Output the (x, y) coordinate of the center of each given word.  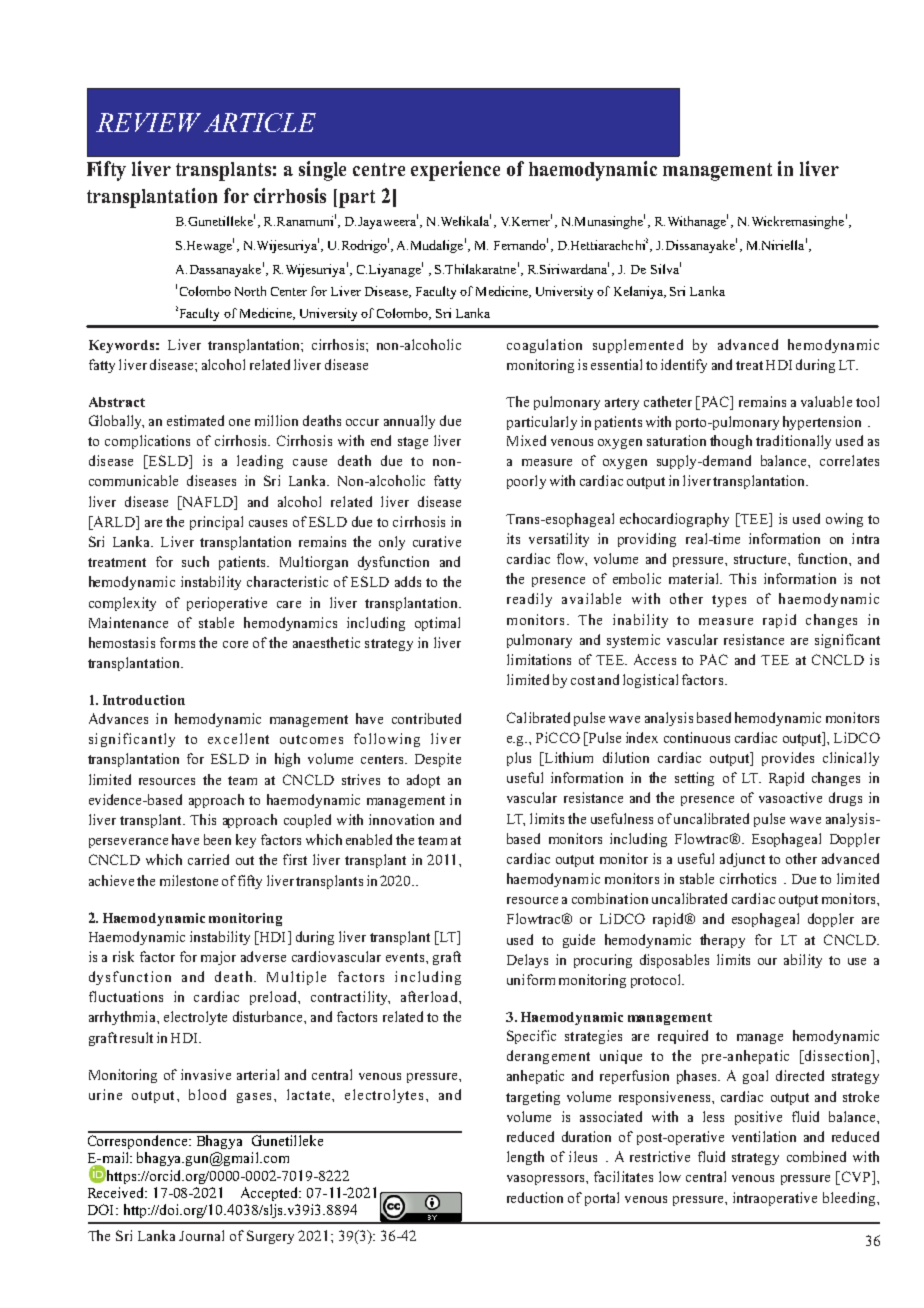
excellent (238, 738)
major (218, 958)
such (195, 561)
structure (761, 559)
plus (519, 759)
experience (455, 171)
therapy (722, 941)
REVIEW (148, 122)
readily (529, 600)
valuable (826, 401)
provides (788, 759)
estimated (195, 420)
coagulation (544, 346)
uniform (531, 979)
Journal (201, 1235)
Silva (665, 269)
